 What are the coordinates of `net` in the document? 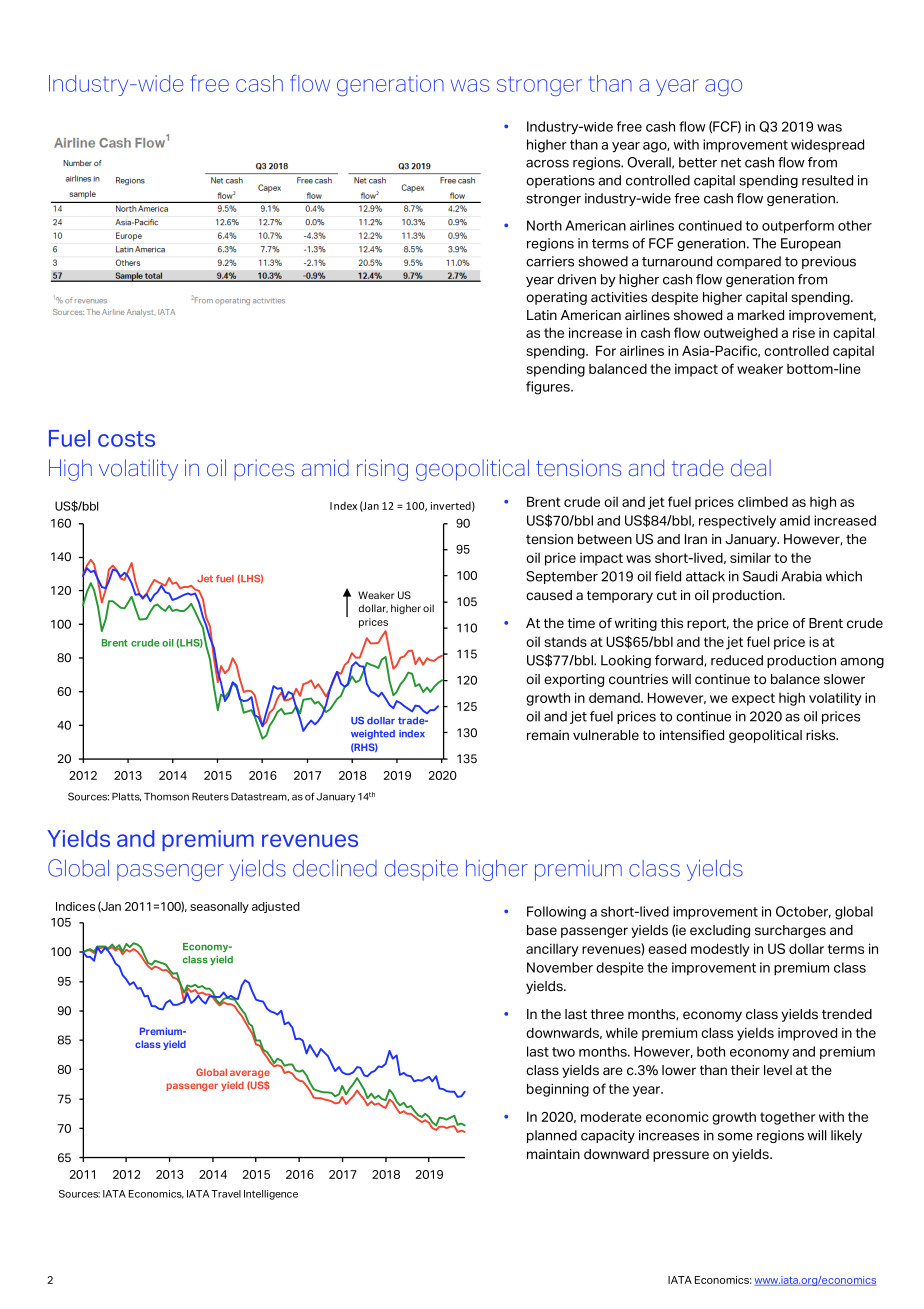 It's located at (731, 163).
